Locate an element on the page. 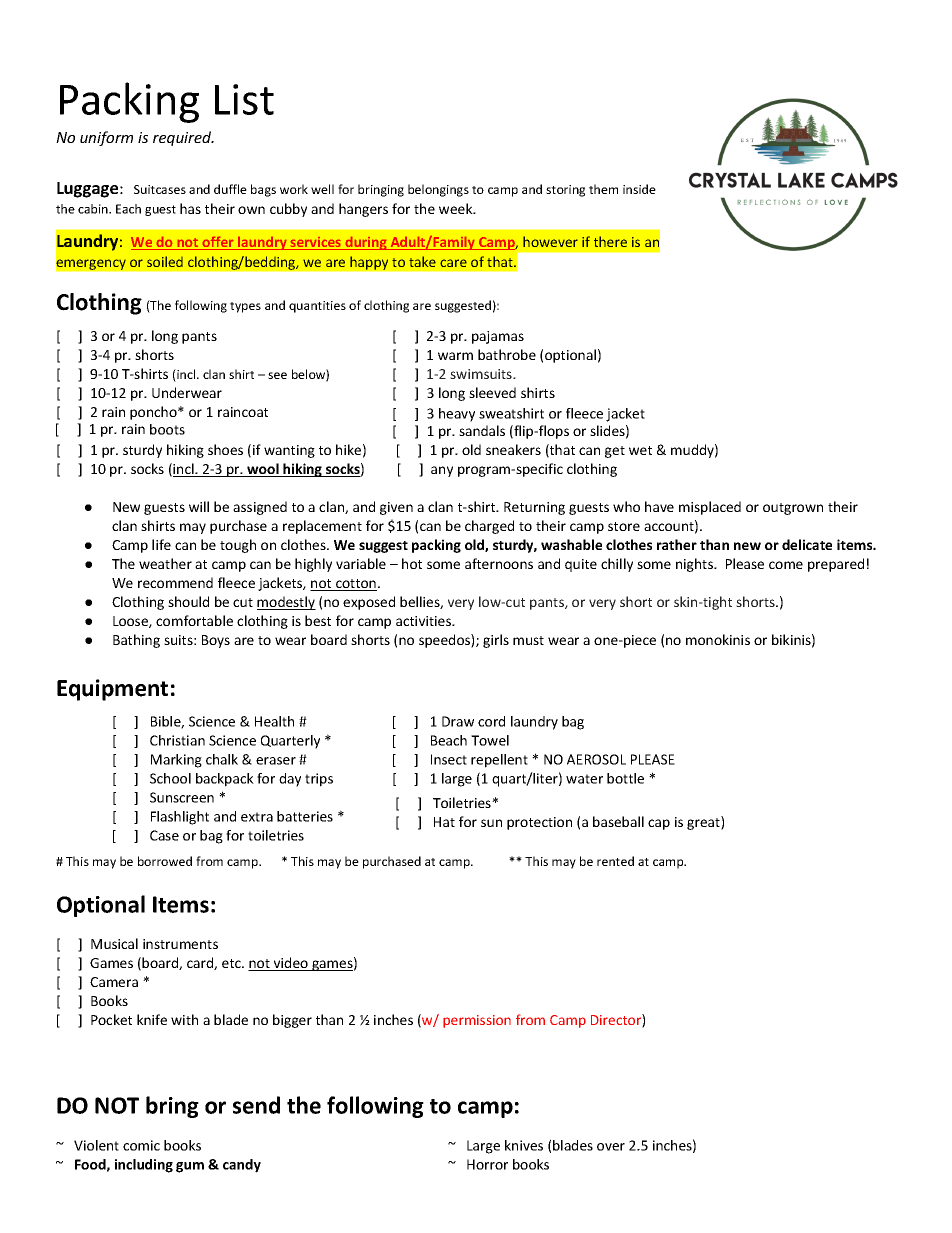  Horror is located at coordinates (487, 1164).
